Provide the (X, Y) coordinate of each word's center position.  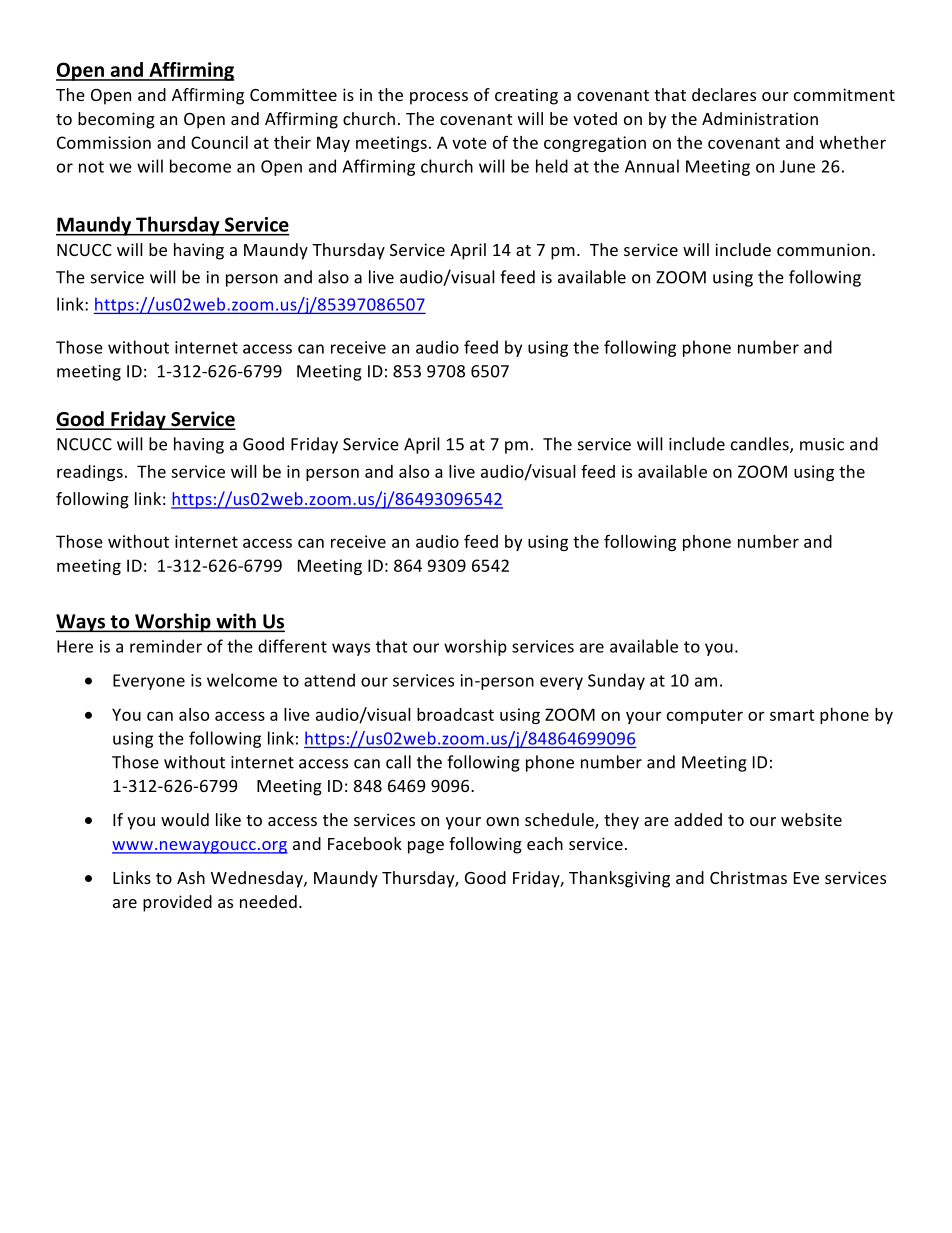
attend (329, 680)
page (426, 847)
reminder (166, 646)
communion (823, 249)
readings (90, 473)
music (822, 444)
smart (792, 715)
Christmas (748, 877)
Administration (760, 118)
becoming (116, 120)
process (439, 98)
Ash (191, 877)
